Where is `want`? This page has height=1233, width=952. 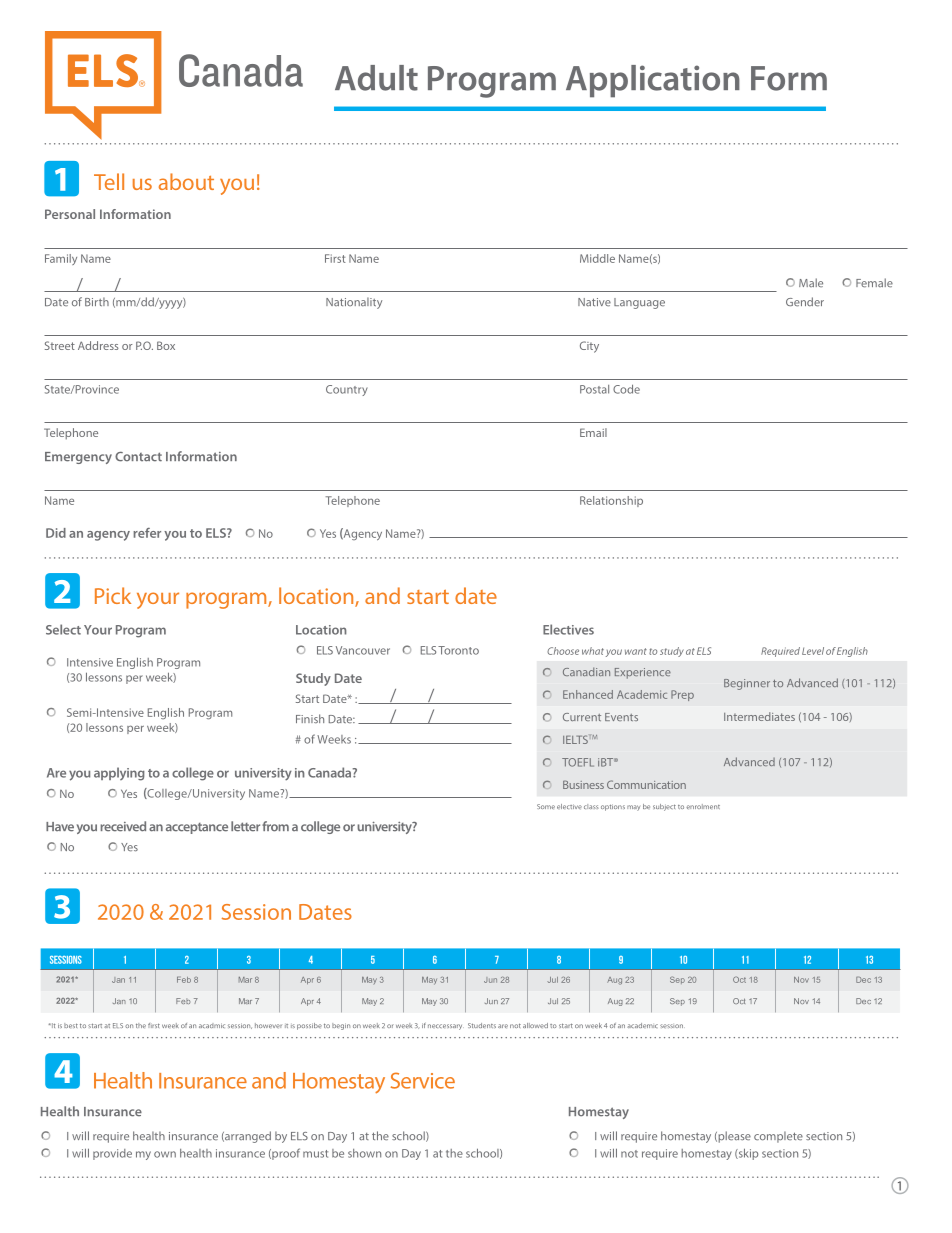
want is located at coordinates (636, 651).
